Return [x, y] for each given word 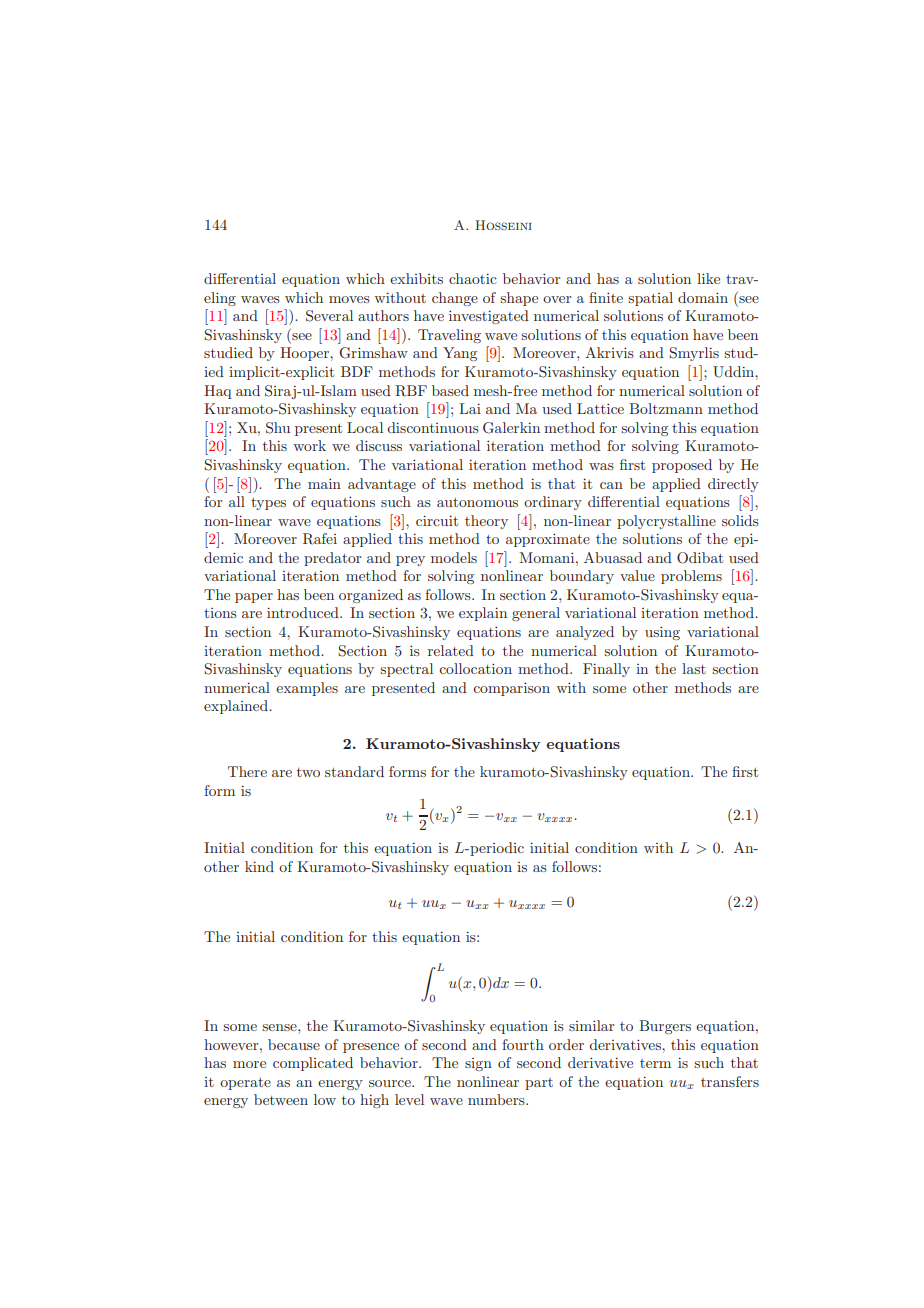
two [308, 772]
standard [354, 771]
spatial [650, 299]
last [694, 668]
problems [691, 577]
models [454, 557]
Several [329, 316]
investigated [489, 317]
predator [332, 559]
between [281, 1099]
